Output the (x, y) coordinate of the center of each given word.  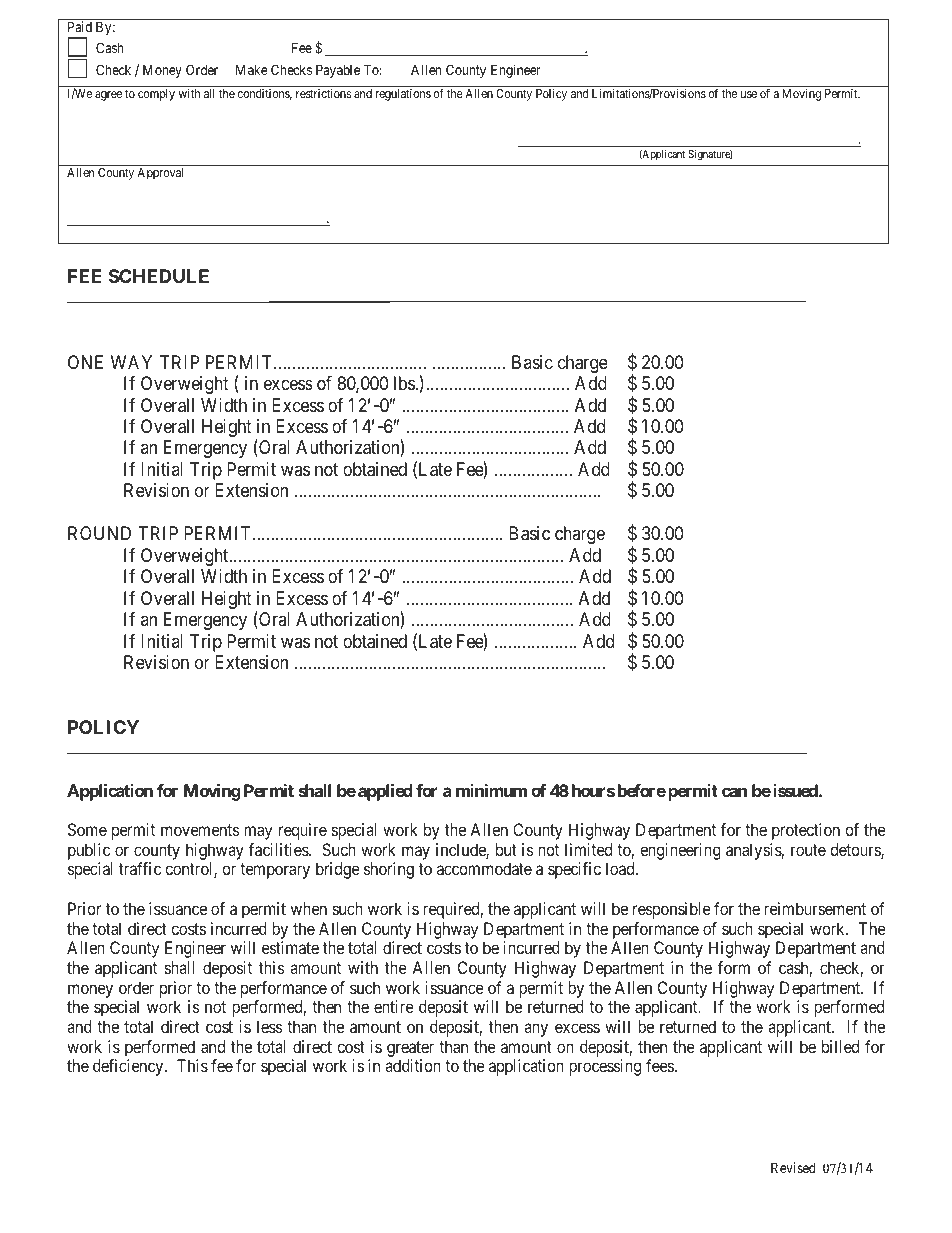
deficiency (129, 1067)
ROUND (99, 533)
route (808, 850)
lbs (404, 383)
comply (156, 95)
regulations (403, 95)
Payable (338, 71)
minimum (491, 790)
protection (806, 831)
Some (87, 829)
